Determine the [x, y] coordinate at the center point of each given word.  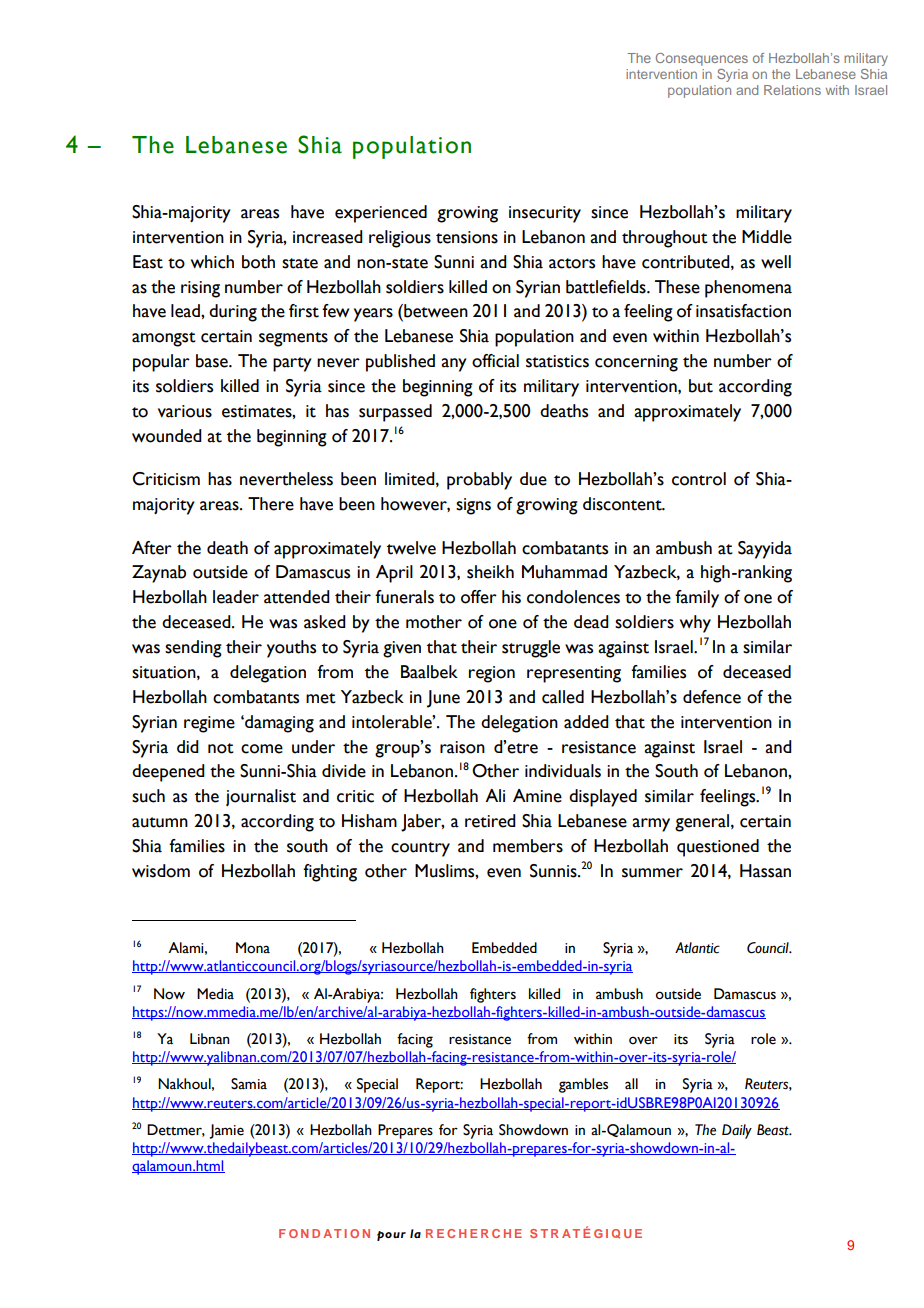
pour [391, 1236]
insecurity [545, 214]
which [212, 262]
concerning [636, 363]
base [213, 361]
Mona [253, 948]
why [695, 624]
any [454, 365]
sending [193, 649]
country [420, 849]
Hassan [765, 871]
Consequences [702, 59]
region [492, 674]
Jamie [226, 1131]
